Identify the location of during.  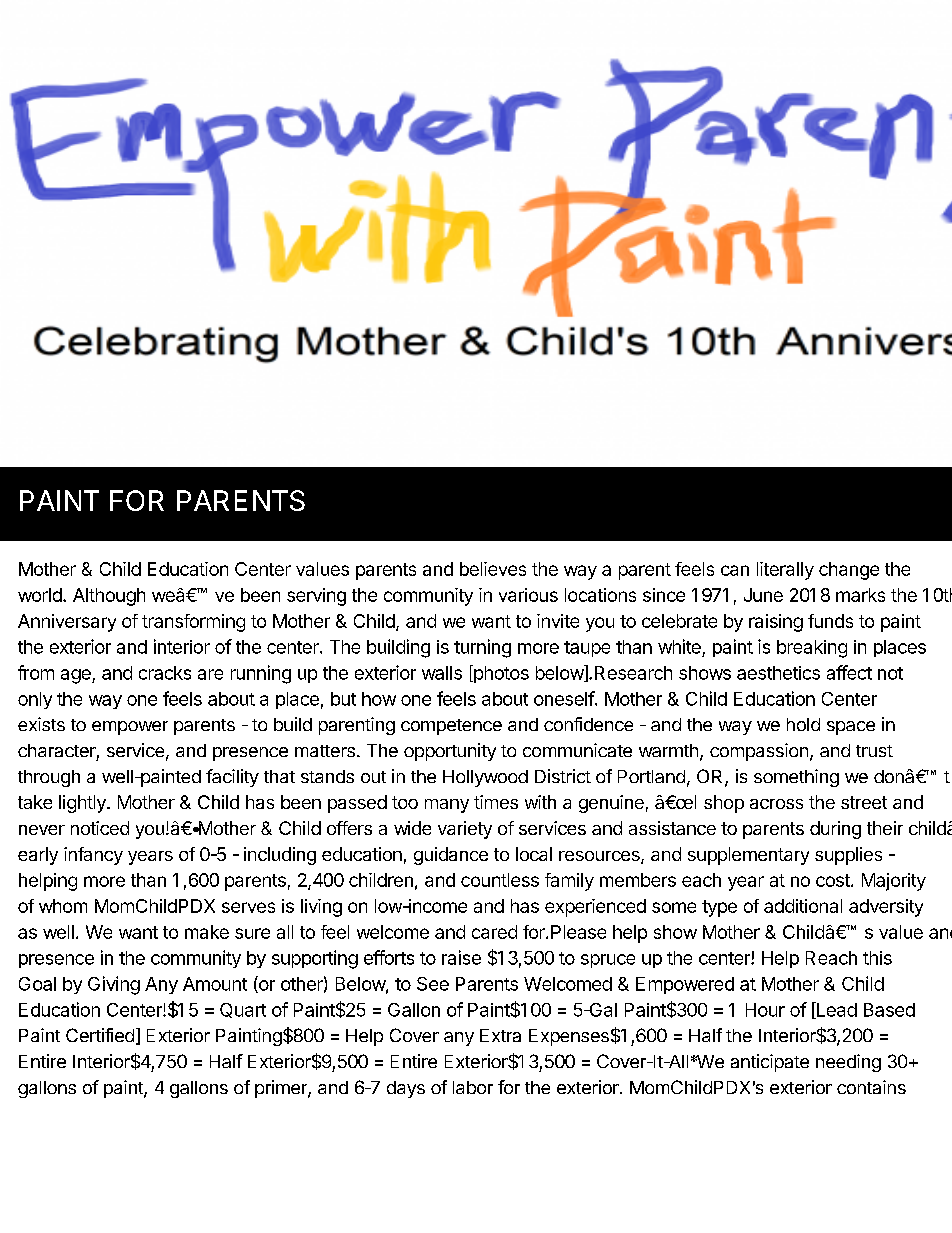
(835, 830).
